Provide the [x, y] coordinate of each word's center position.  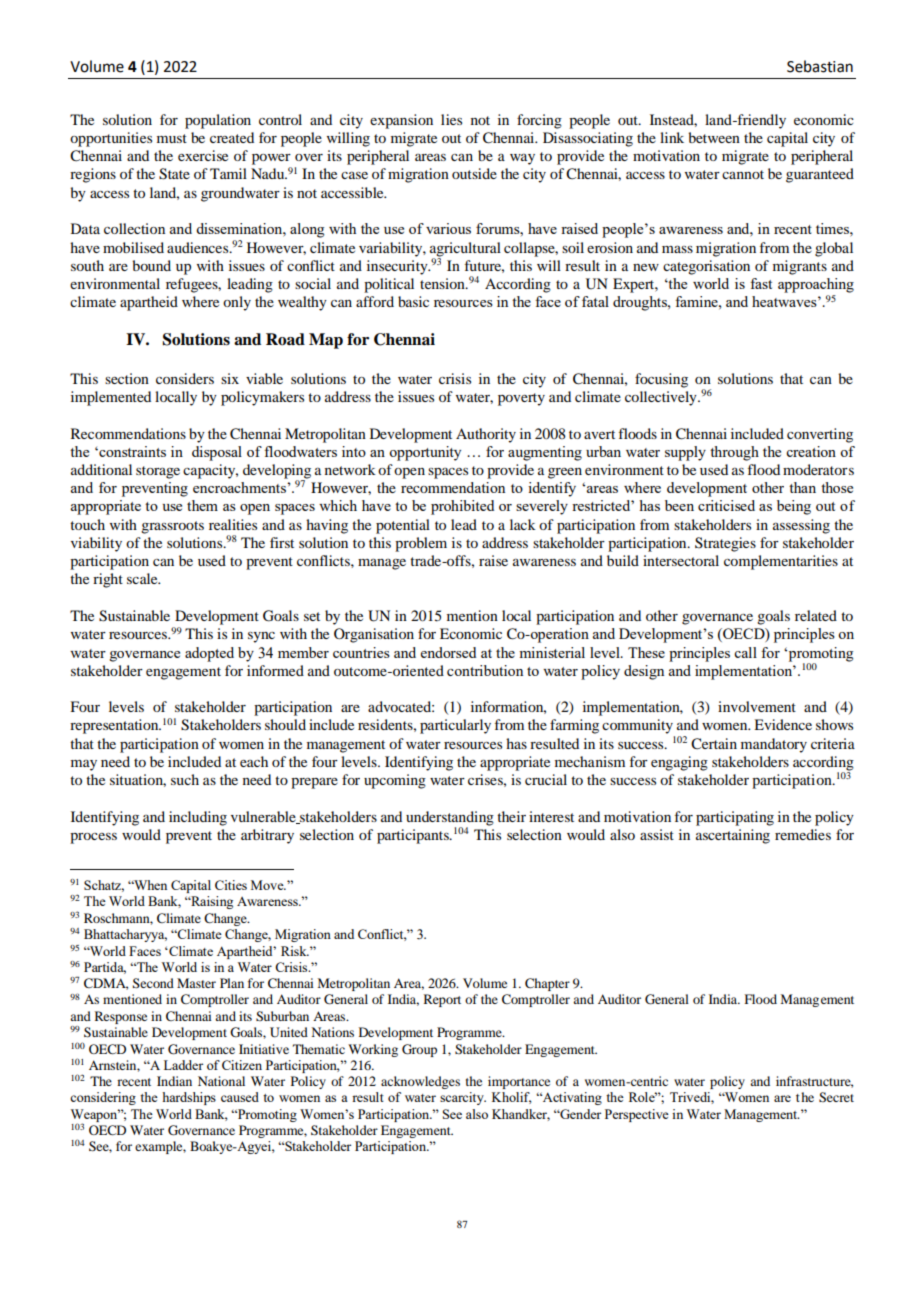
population [218, 121]
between [714, 137]
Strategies [725, 544]
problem [421, 544]
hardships [189, 1098]
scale [143, 578]
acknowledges [420, 1082]
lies [451, 119]
